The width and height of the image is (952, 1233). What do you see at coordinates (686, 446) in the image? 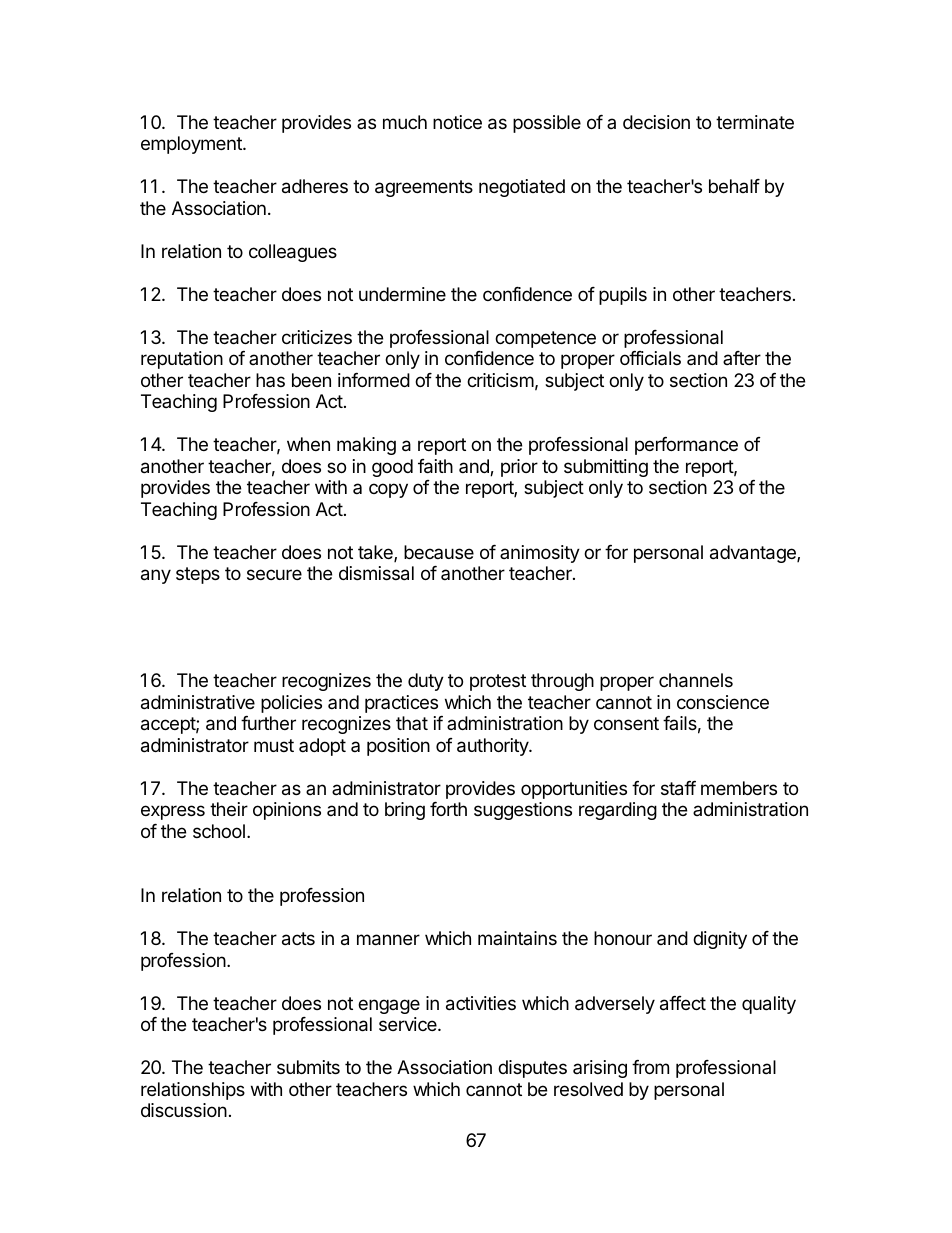
I see `performance` at bounding box center [686, 446].
